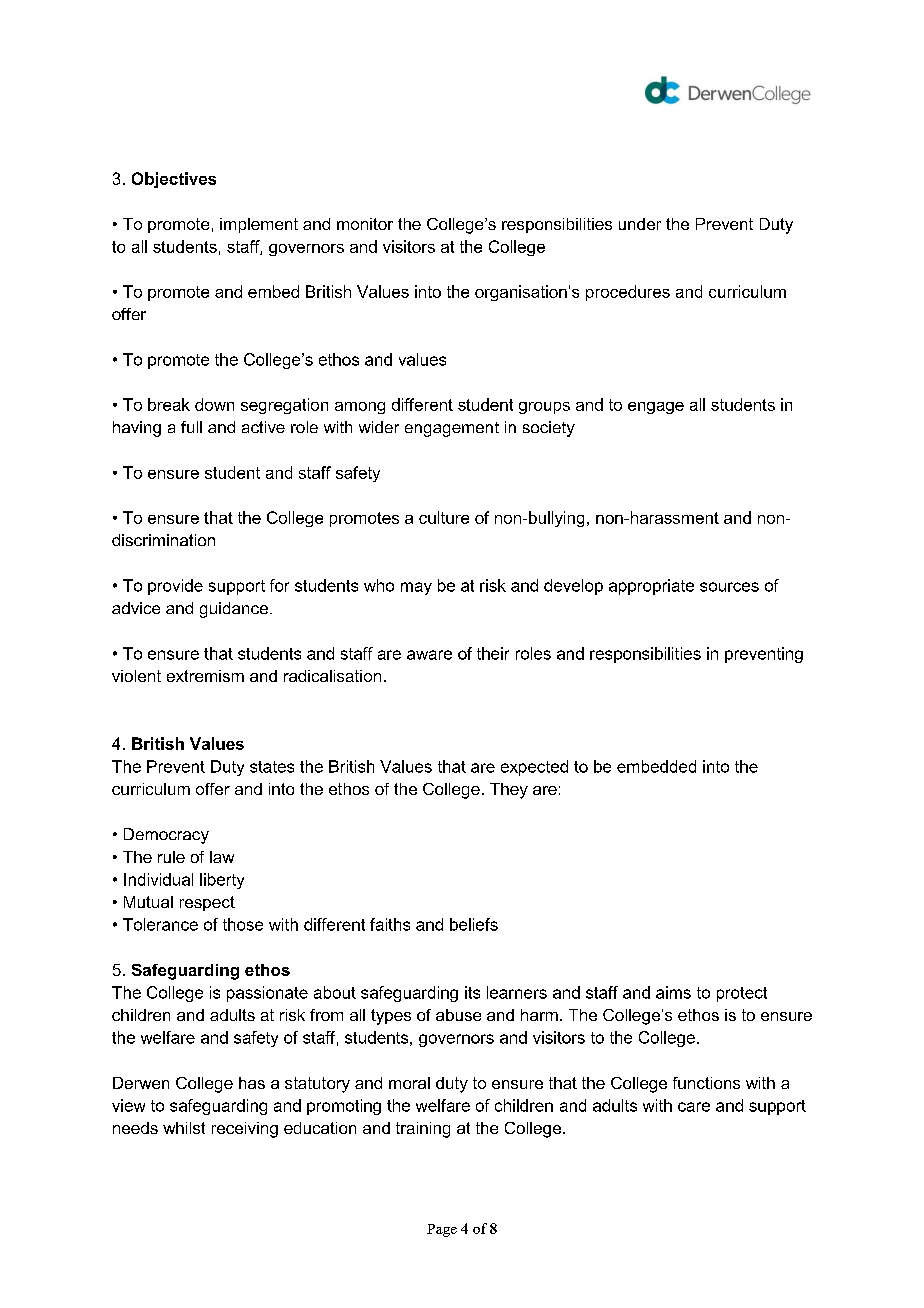 The height and width of the screenshot is (1308, 924). I want to click on Page, so click(442, 1230).
